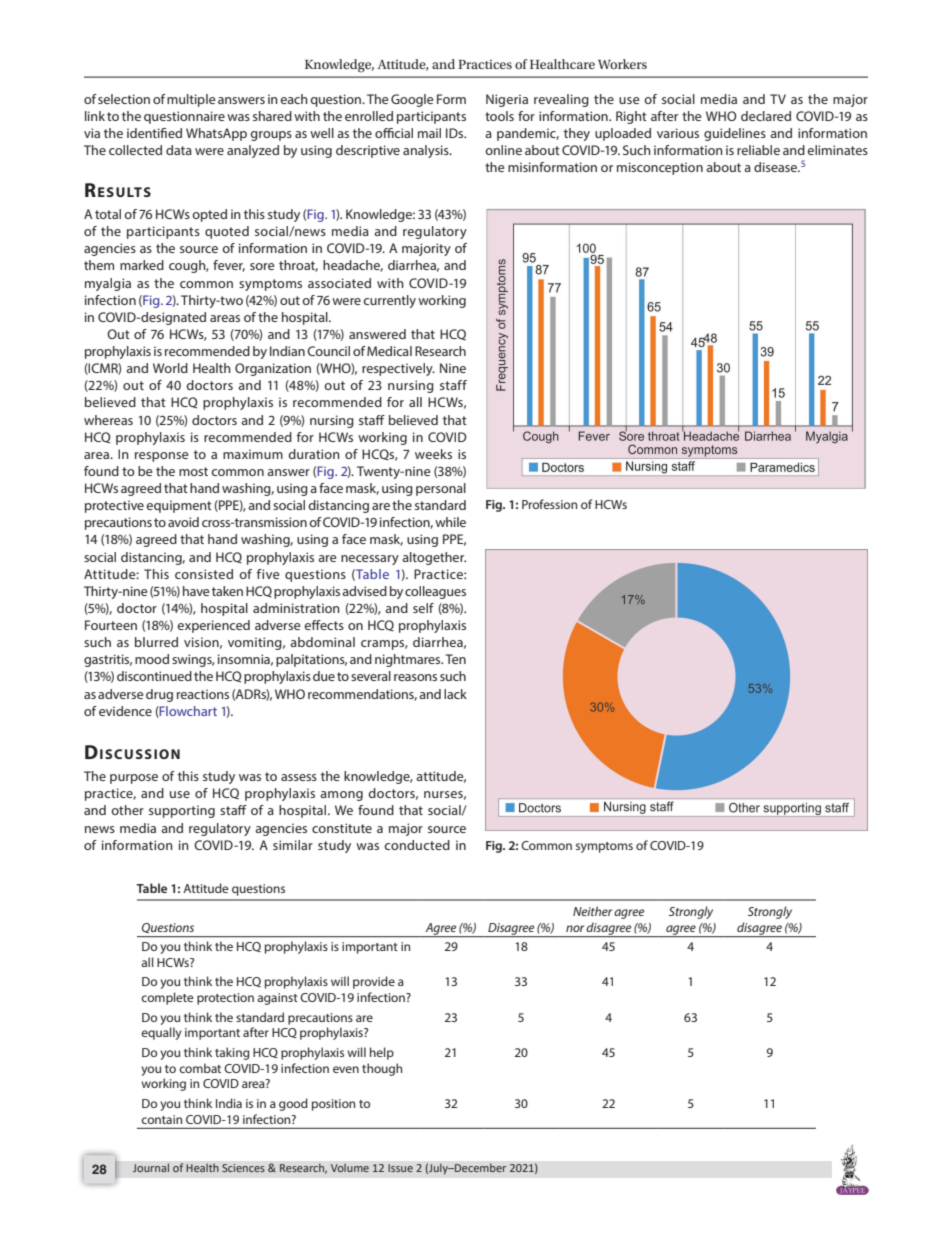 The height and width of the screenshot is (1233, 952). I want to click on supporting, so click(182, 811).
